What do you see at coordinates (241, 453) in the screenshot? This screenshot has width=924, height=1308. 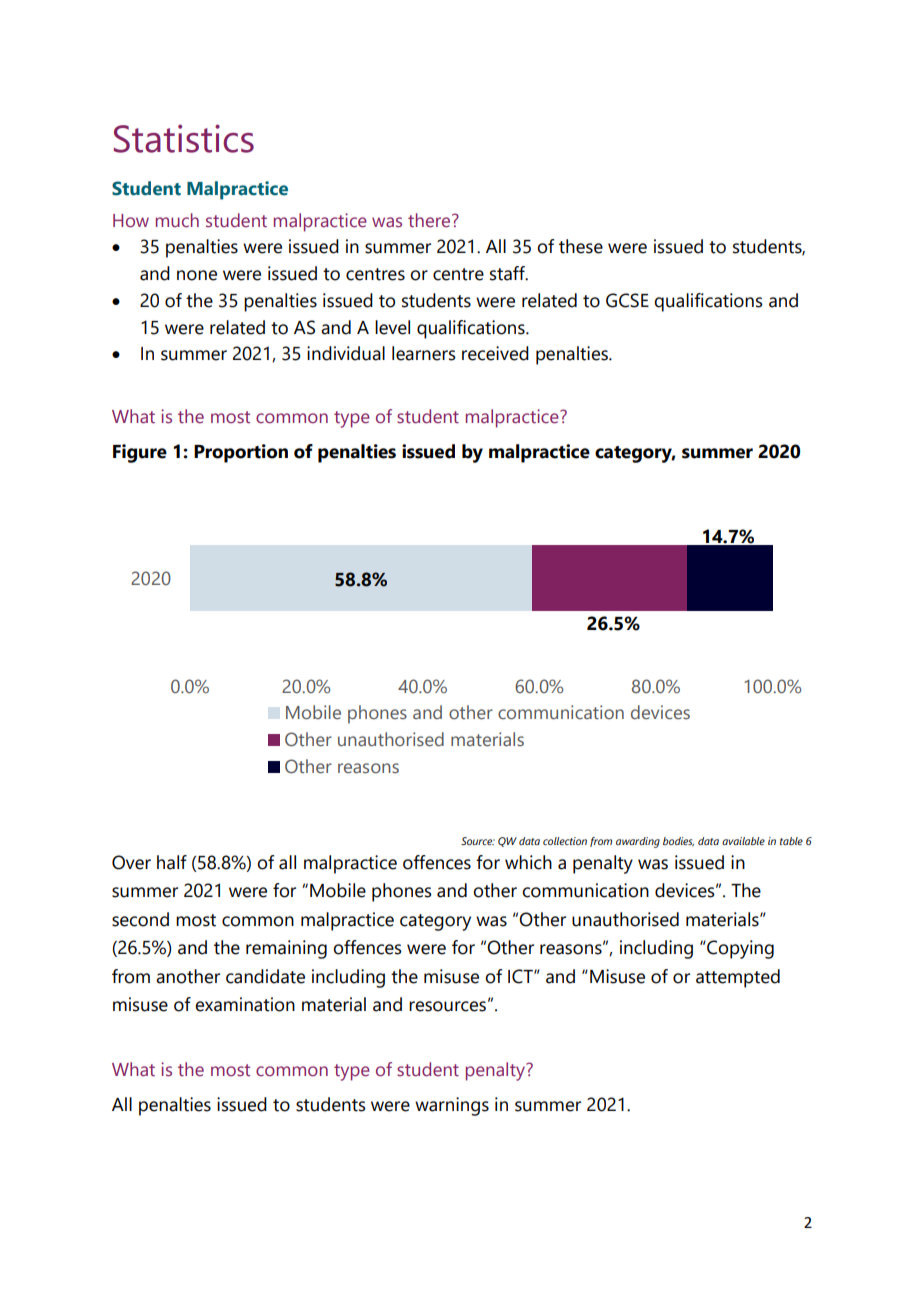 I see `Proportion` at bounding box center [241, 453].
